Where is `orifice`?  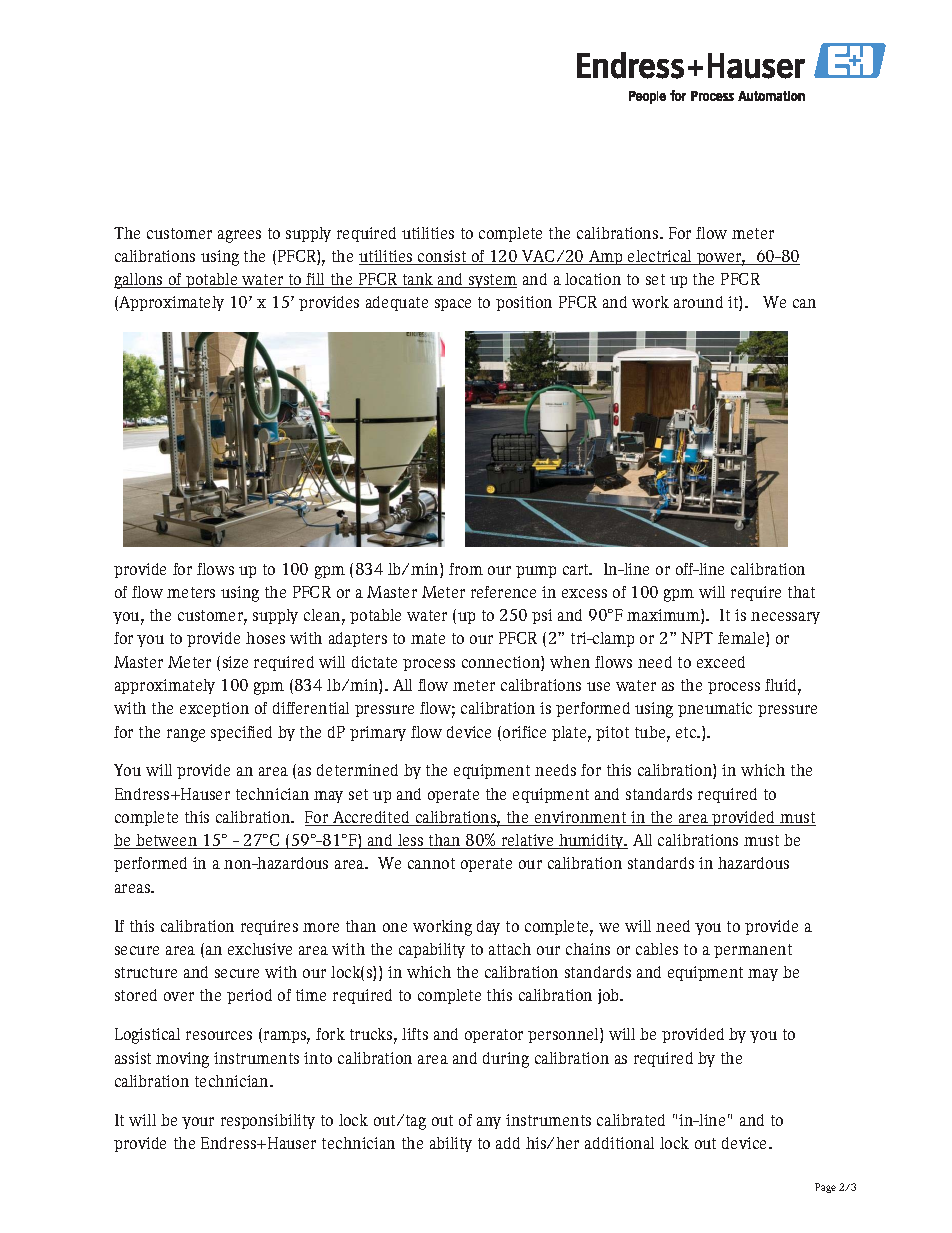 orifice is located at coordinates (524, 732).
